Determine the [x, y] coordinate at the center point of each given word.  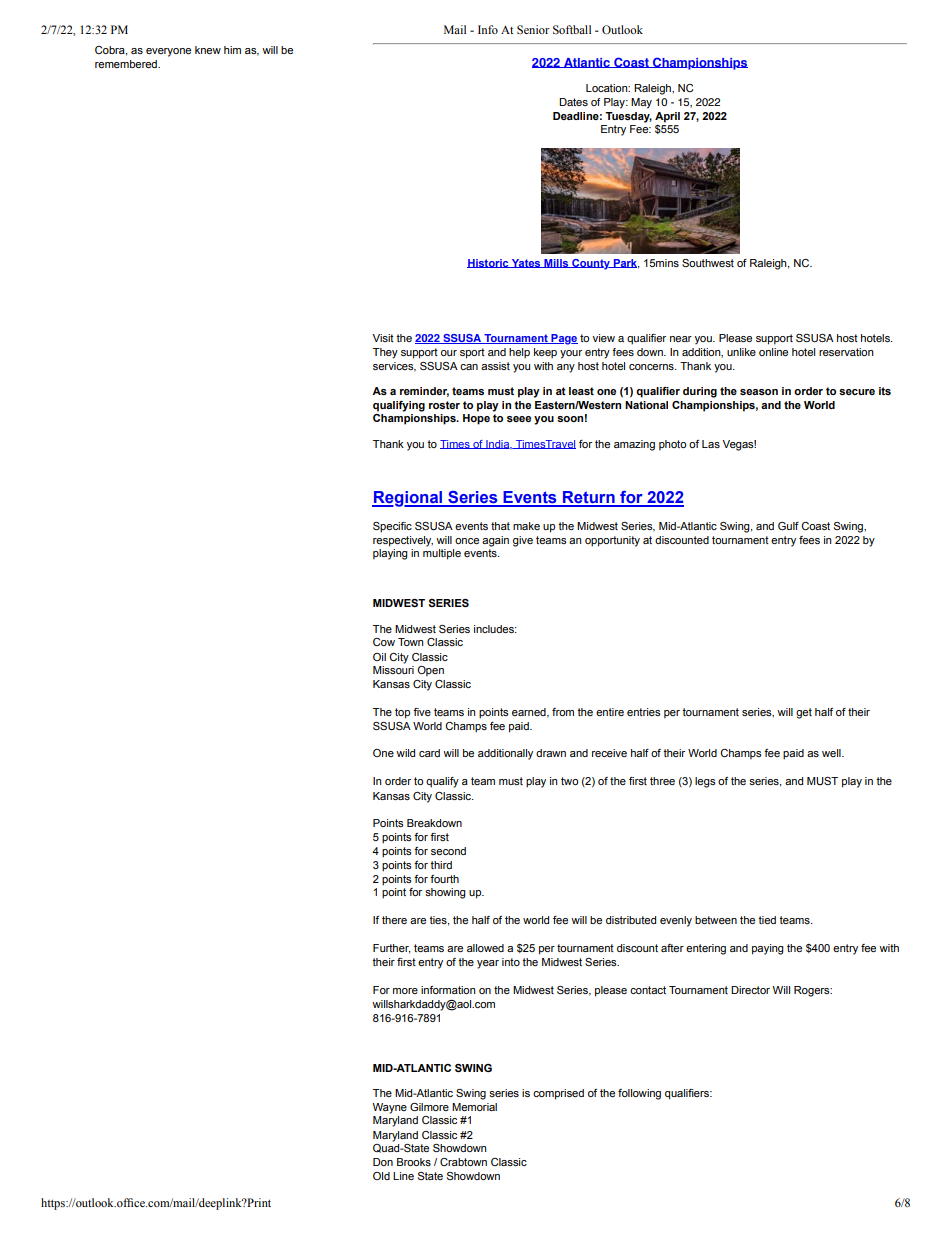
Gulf [788, 526]
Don [383, 1162]
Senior [533, 29]
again [495, 541]
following [639, 1094]
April [667, 117]
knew [208, 50]
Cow [384, 642]
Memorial [474, 1107]
